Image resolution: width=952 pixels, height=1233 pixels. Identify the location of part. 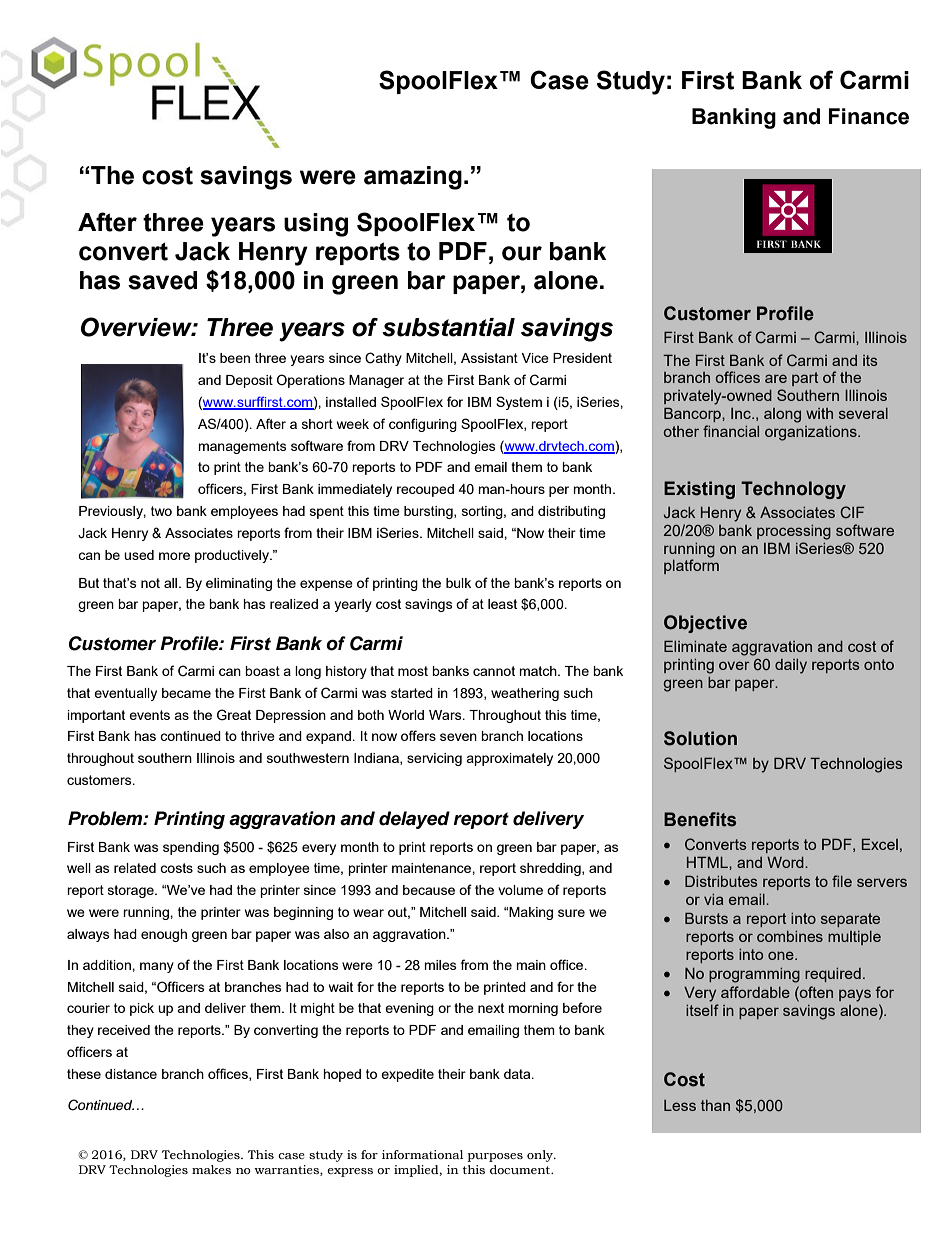
(805, 379).
